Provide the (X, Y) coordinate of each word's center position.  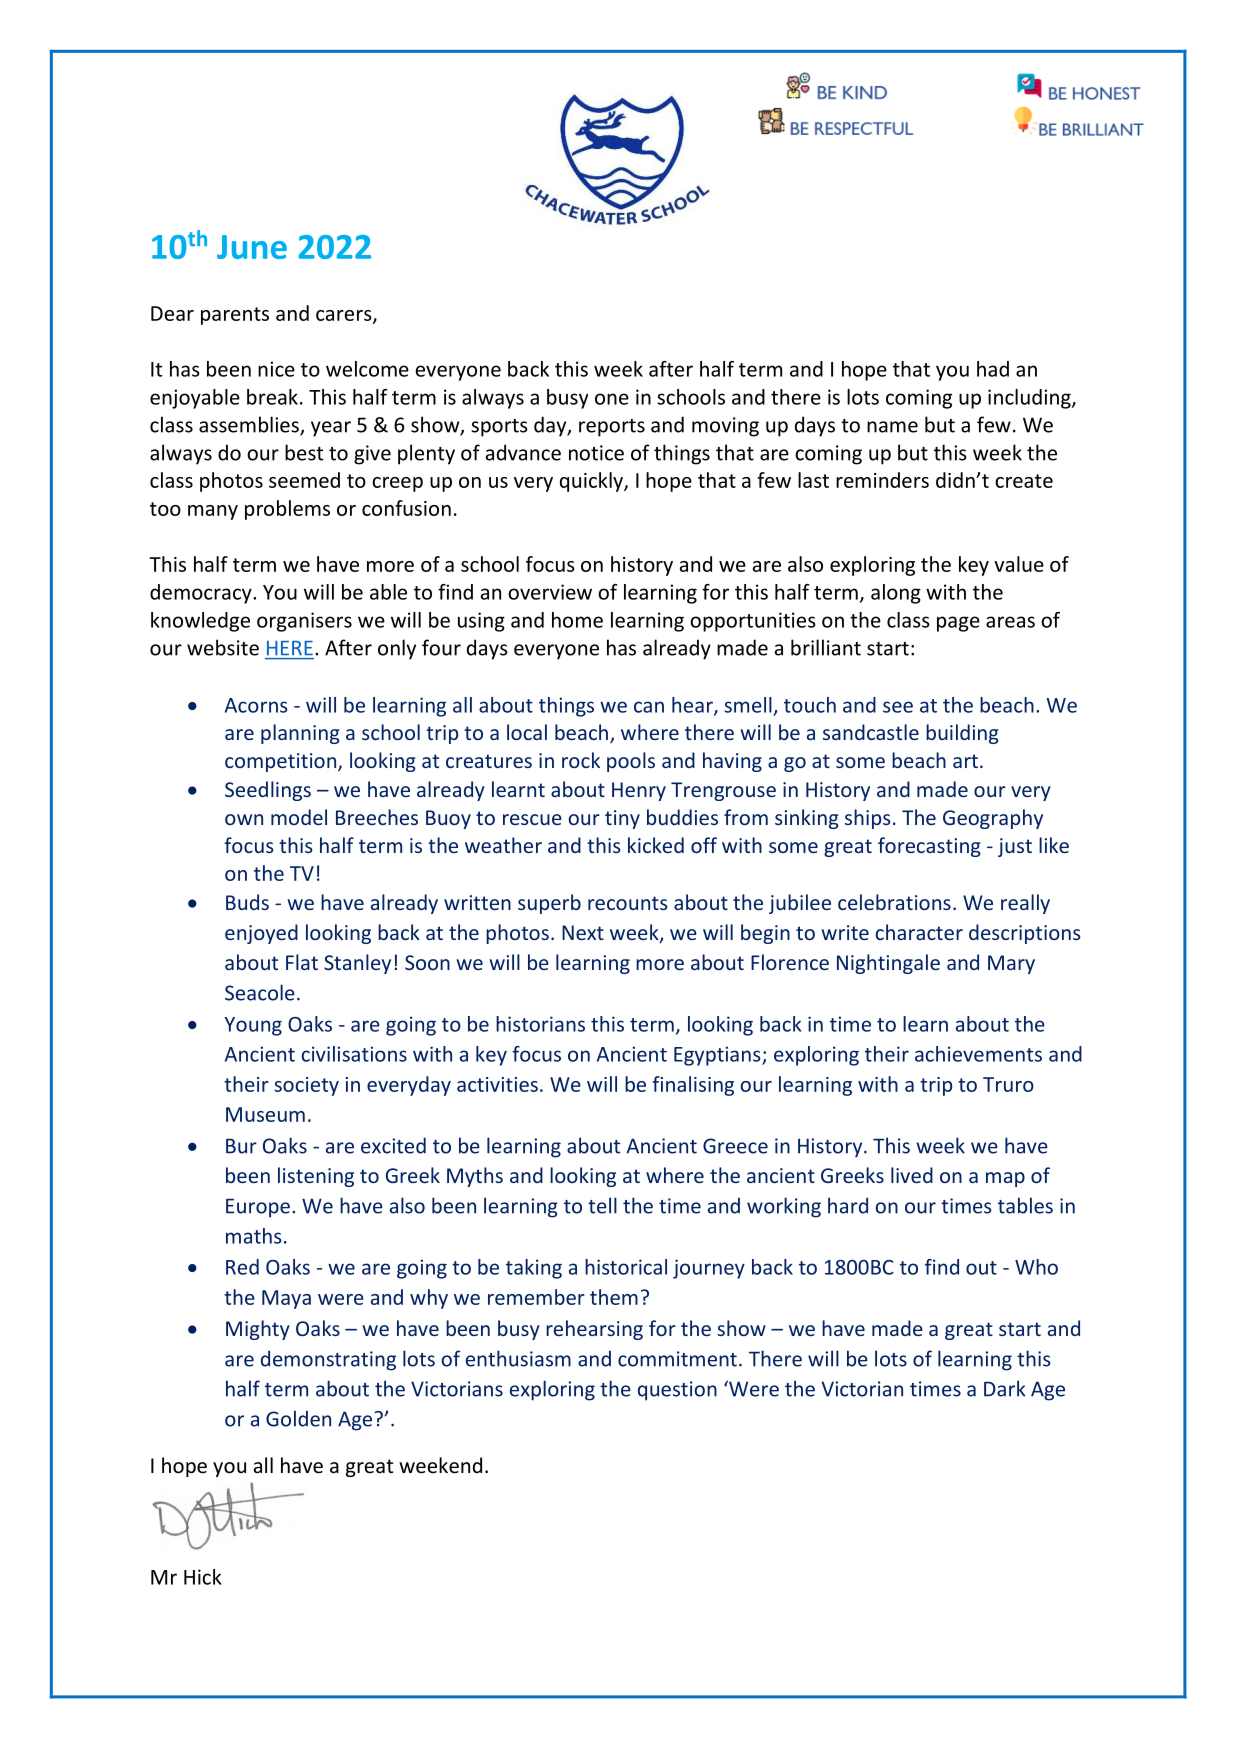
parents (235, 316)
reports (612, 428)
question (677, 1391)
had (993, 369)
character (919, 932)
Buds (247, 902)
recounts (627, 903)
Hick (203, 1577)
